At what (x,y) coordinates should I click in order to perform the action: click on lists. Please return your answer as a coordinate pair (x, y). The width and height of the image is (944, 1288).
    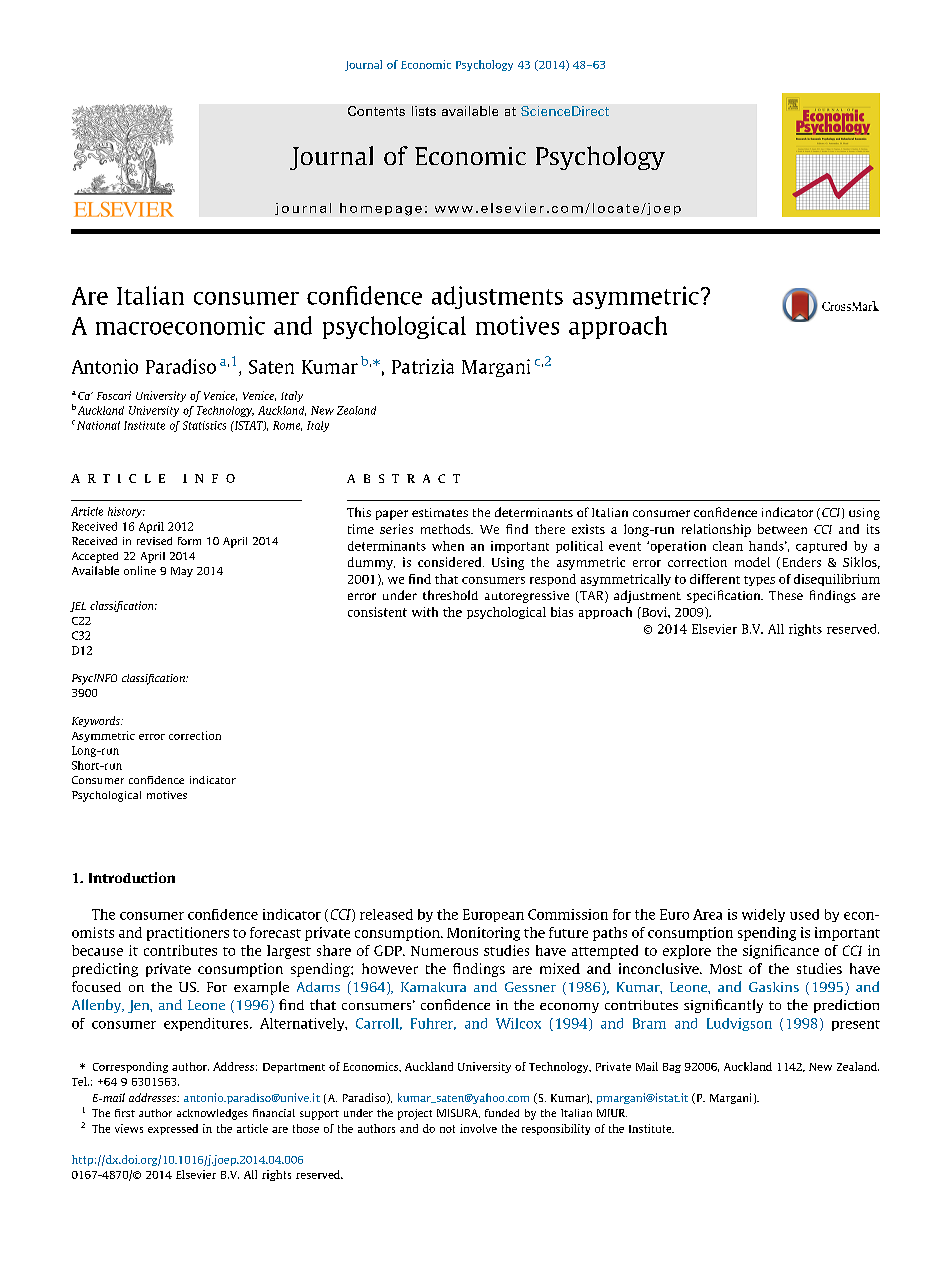
    Looking at the image, I should click on (424, 111).
